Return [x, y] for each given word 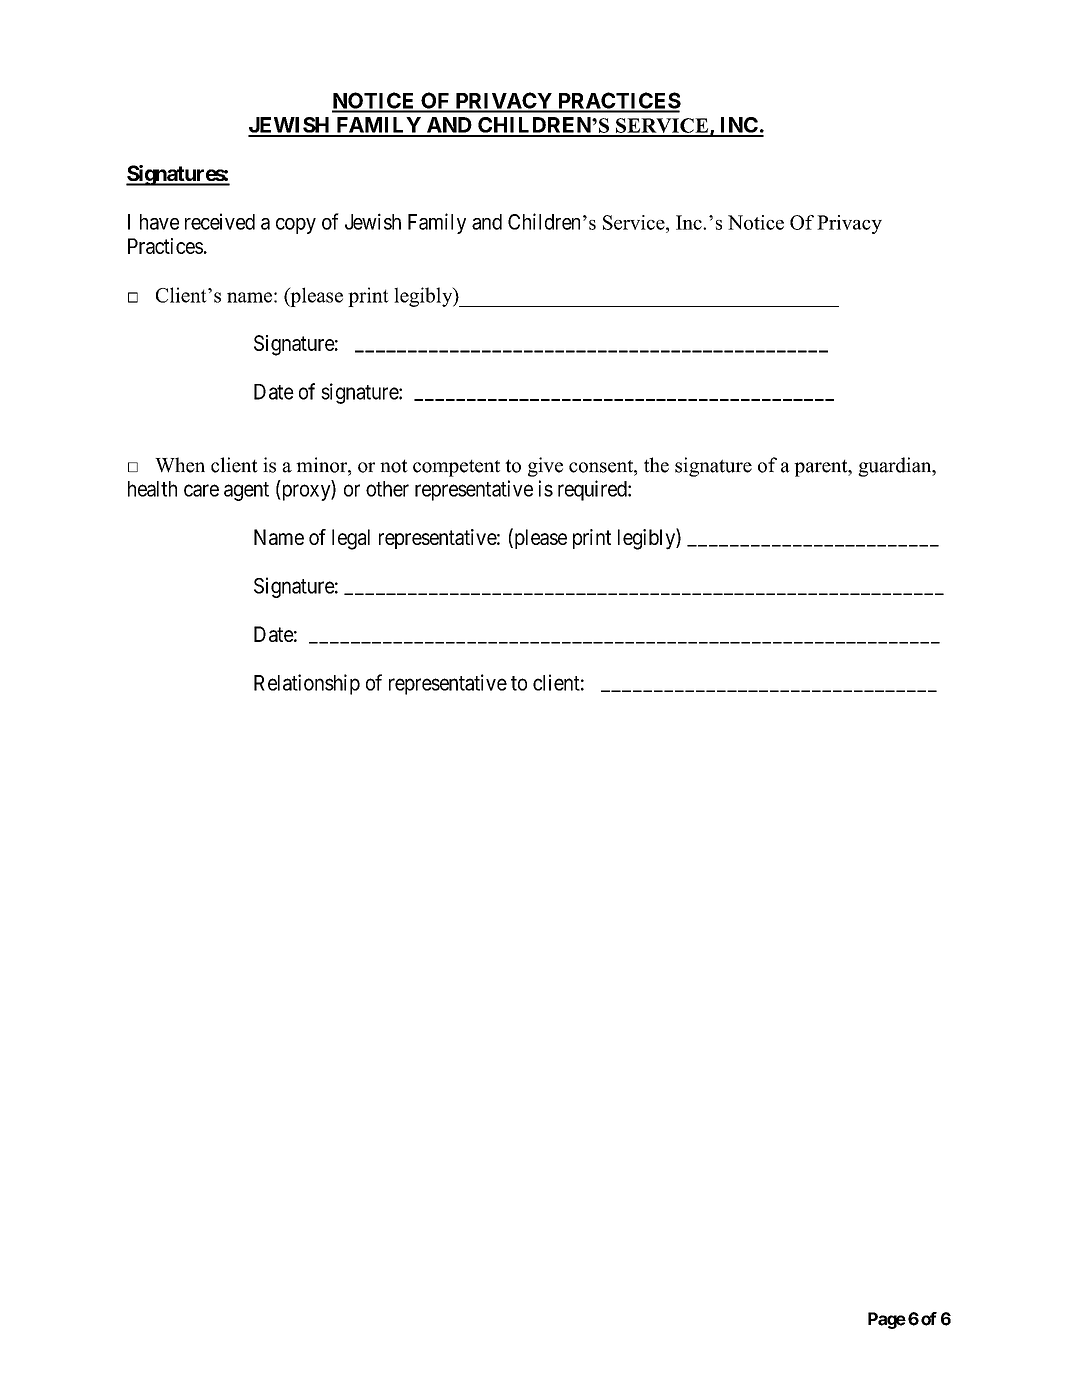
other [387, 489]
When [180, 465]
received [220, 221]
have [159, 222]
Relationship [307, 684]
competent [456, 468]
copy [296, 226]
